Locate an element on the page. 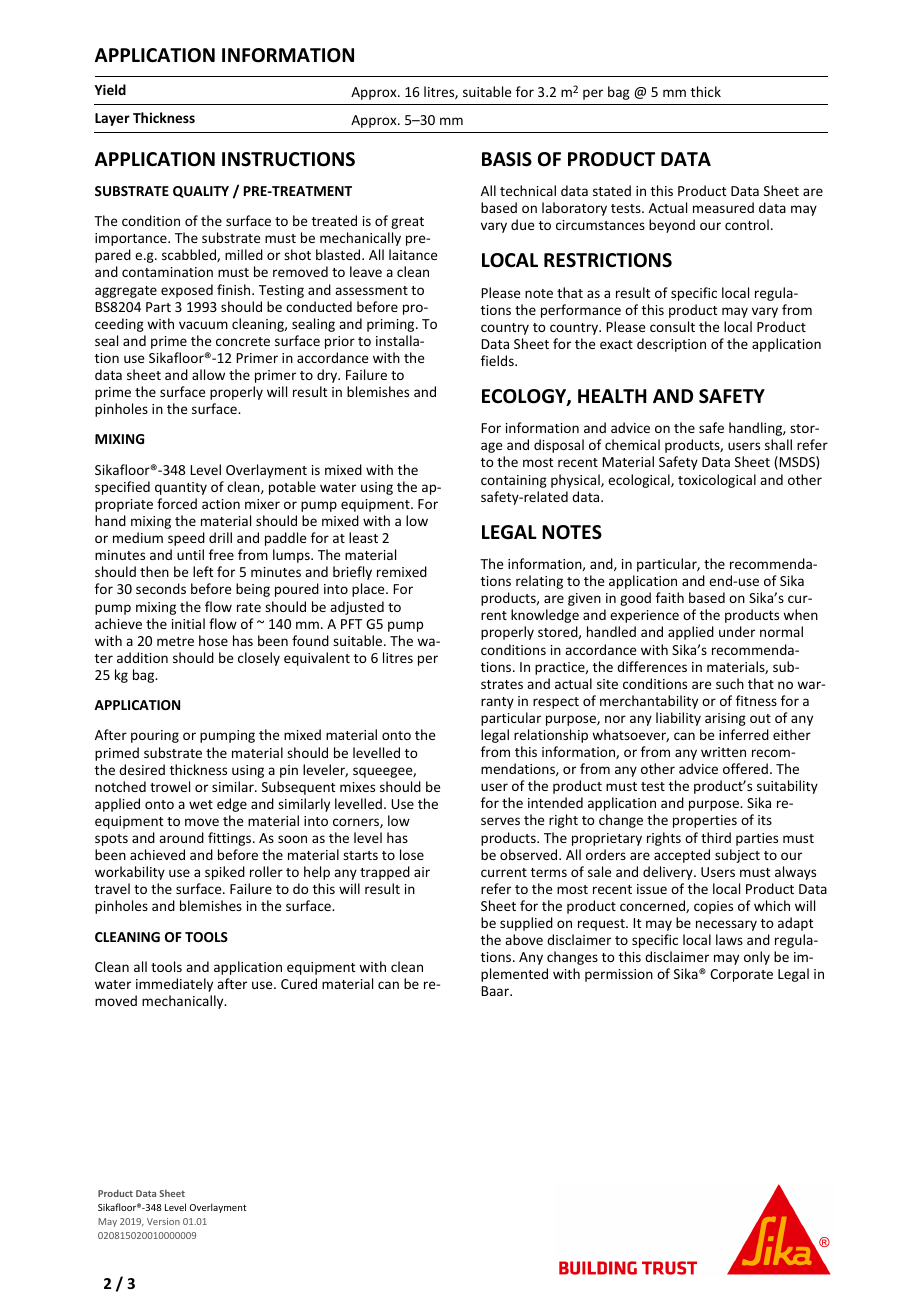 Image resolution: width=924 pixels, height=1308 pixels. allow is located at coordinates (208, 374).
